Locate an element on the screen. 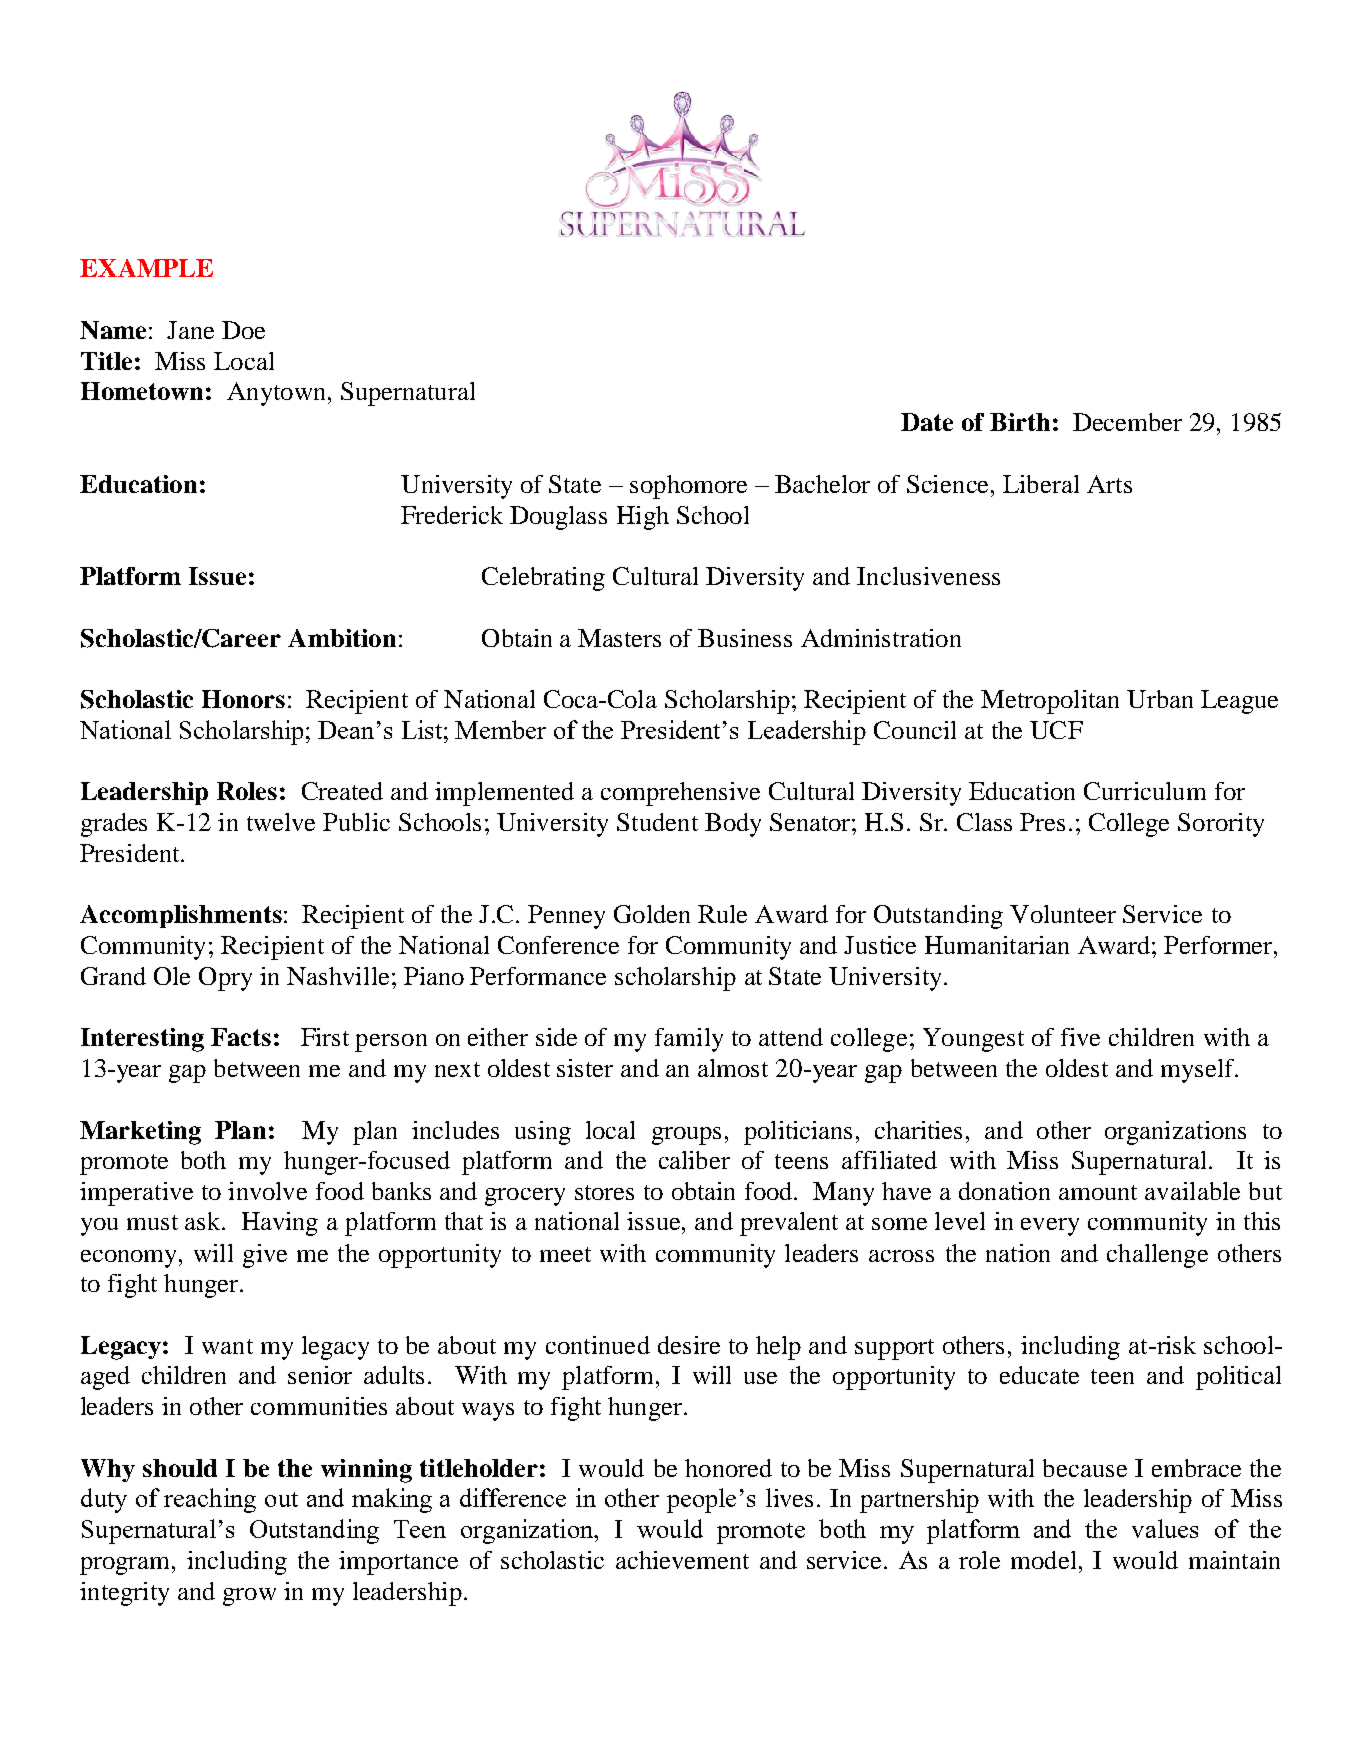 The height and width of the screenshot is (1764, 1363). Golden is located at coordinates (652, 914).
